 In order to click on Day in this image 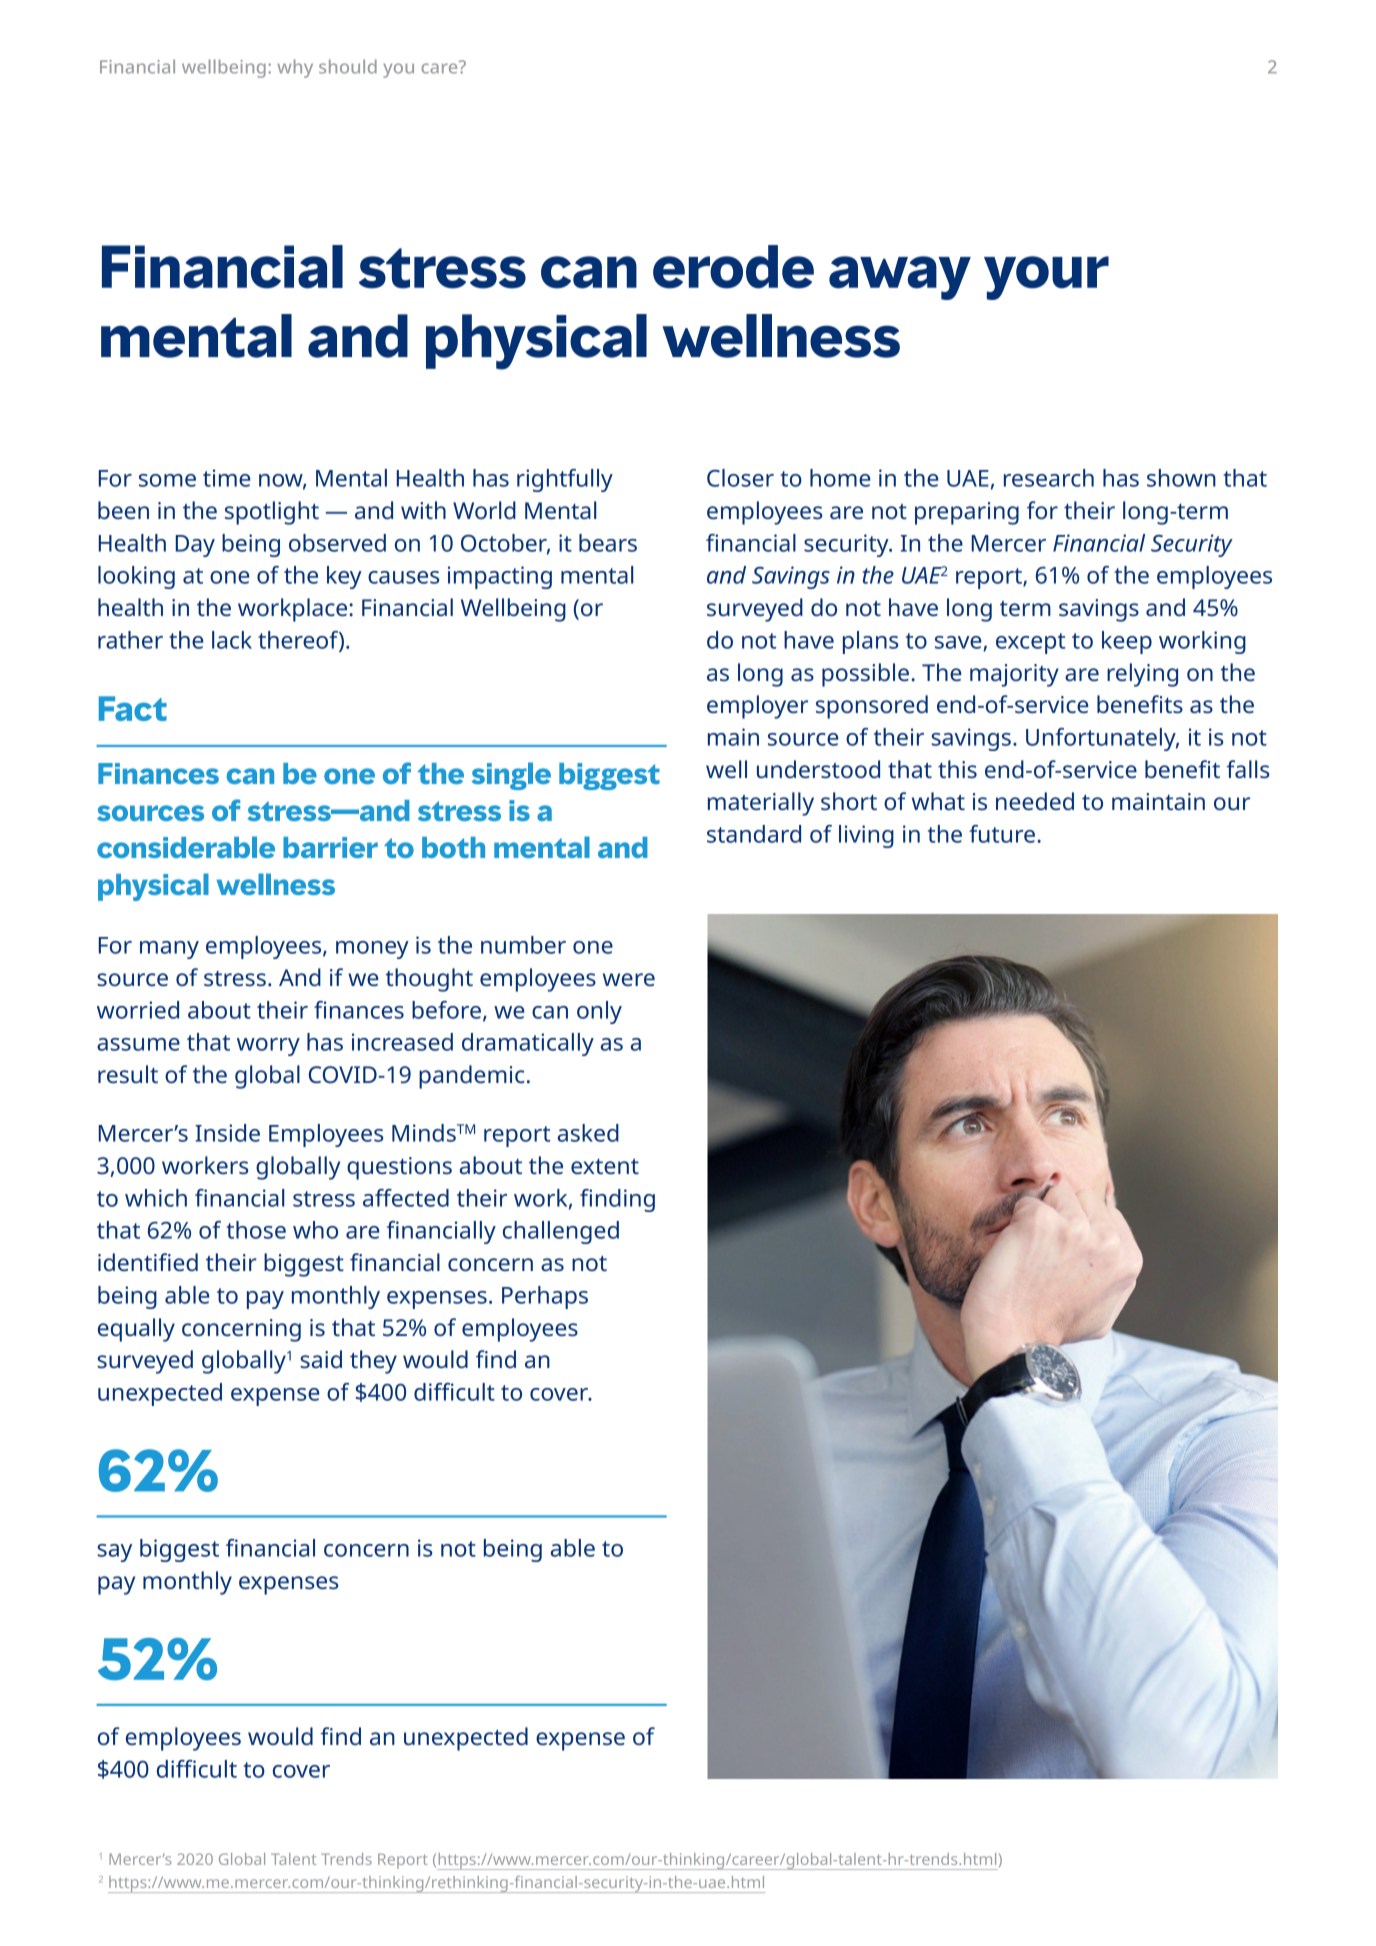, I will do `click(195, 546)`.
